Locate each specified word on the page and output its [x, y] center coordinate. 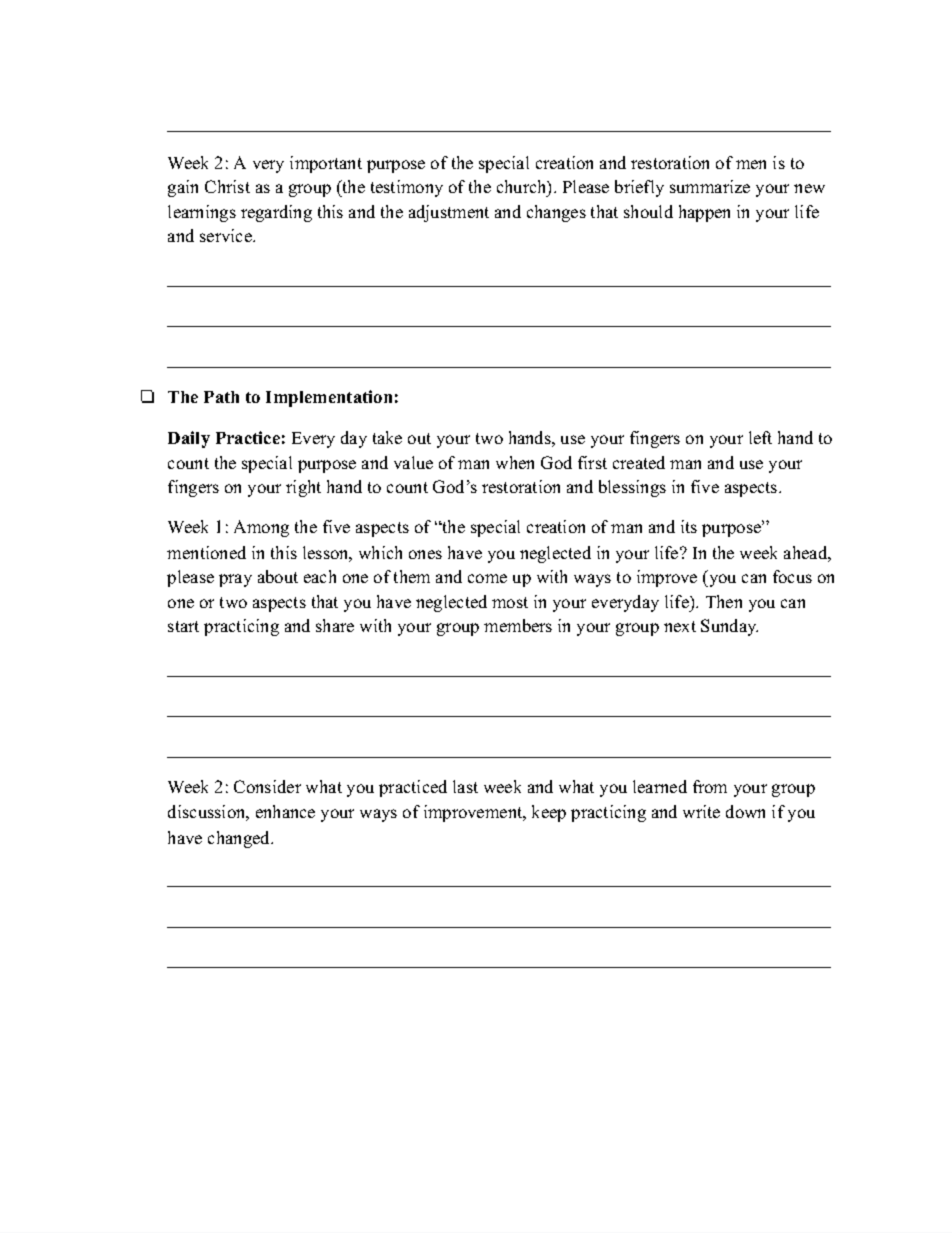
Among [261, 528]
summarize [710, 186]
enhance [285, 811]
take [387, 437]
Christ [227, 186]
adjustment [449, 213]
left [760, 437]
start [183, 626]
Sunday [729, 627]
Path [221, 397]
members [518, 625]
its [689, 526]
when [515, 462]
